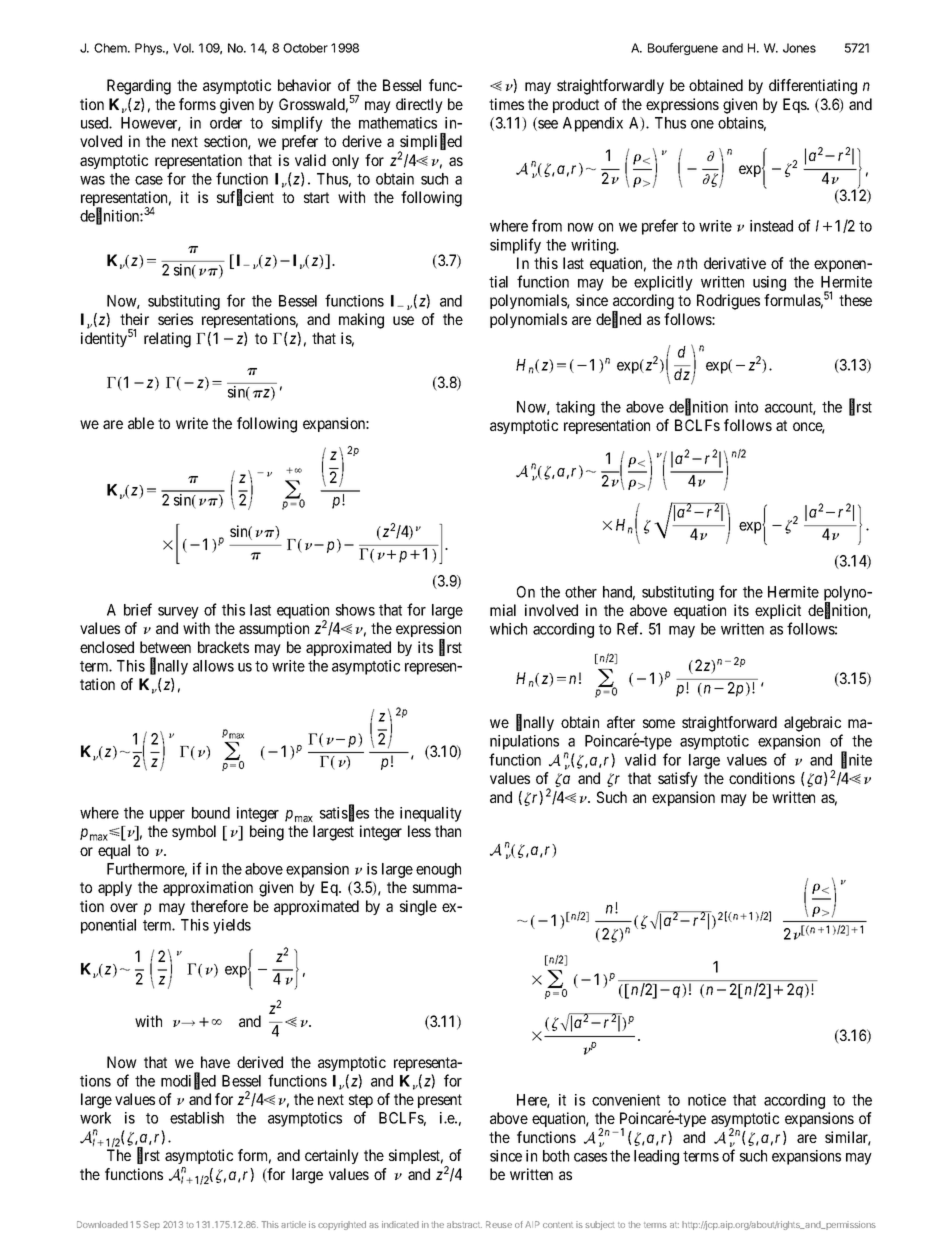 Image resolution: width=952 pixels, height=1233 pixels. I want to click on Sep, so click(151, 1225).
